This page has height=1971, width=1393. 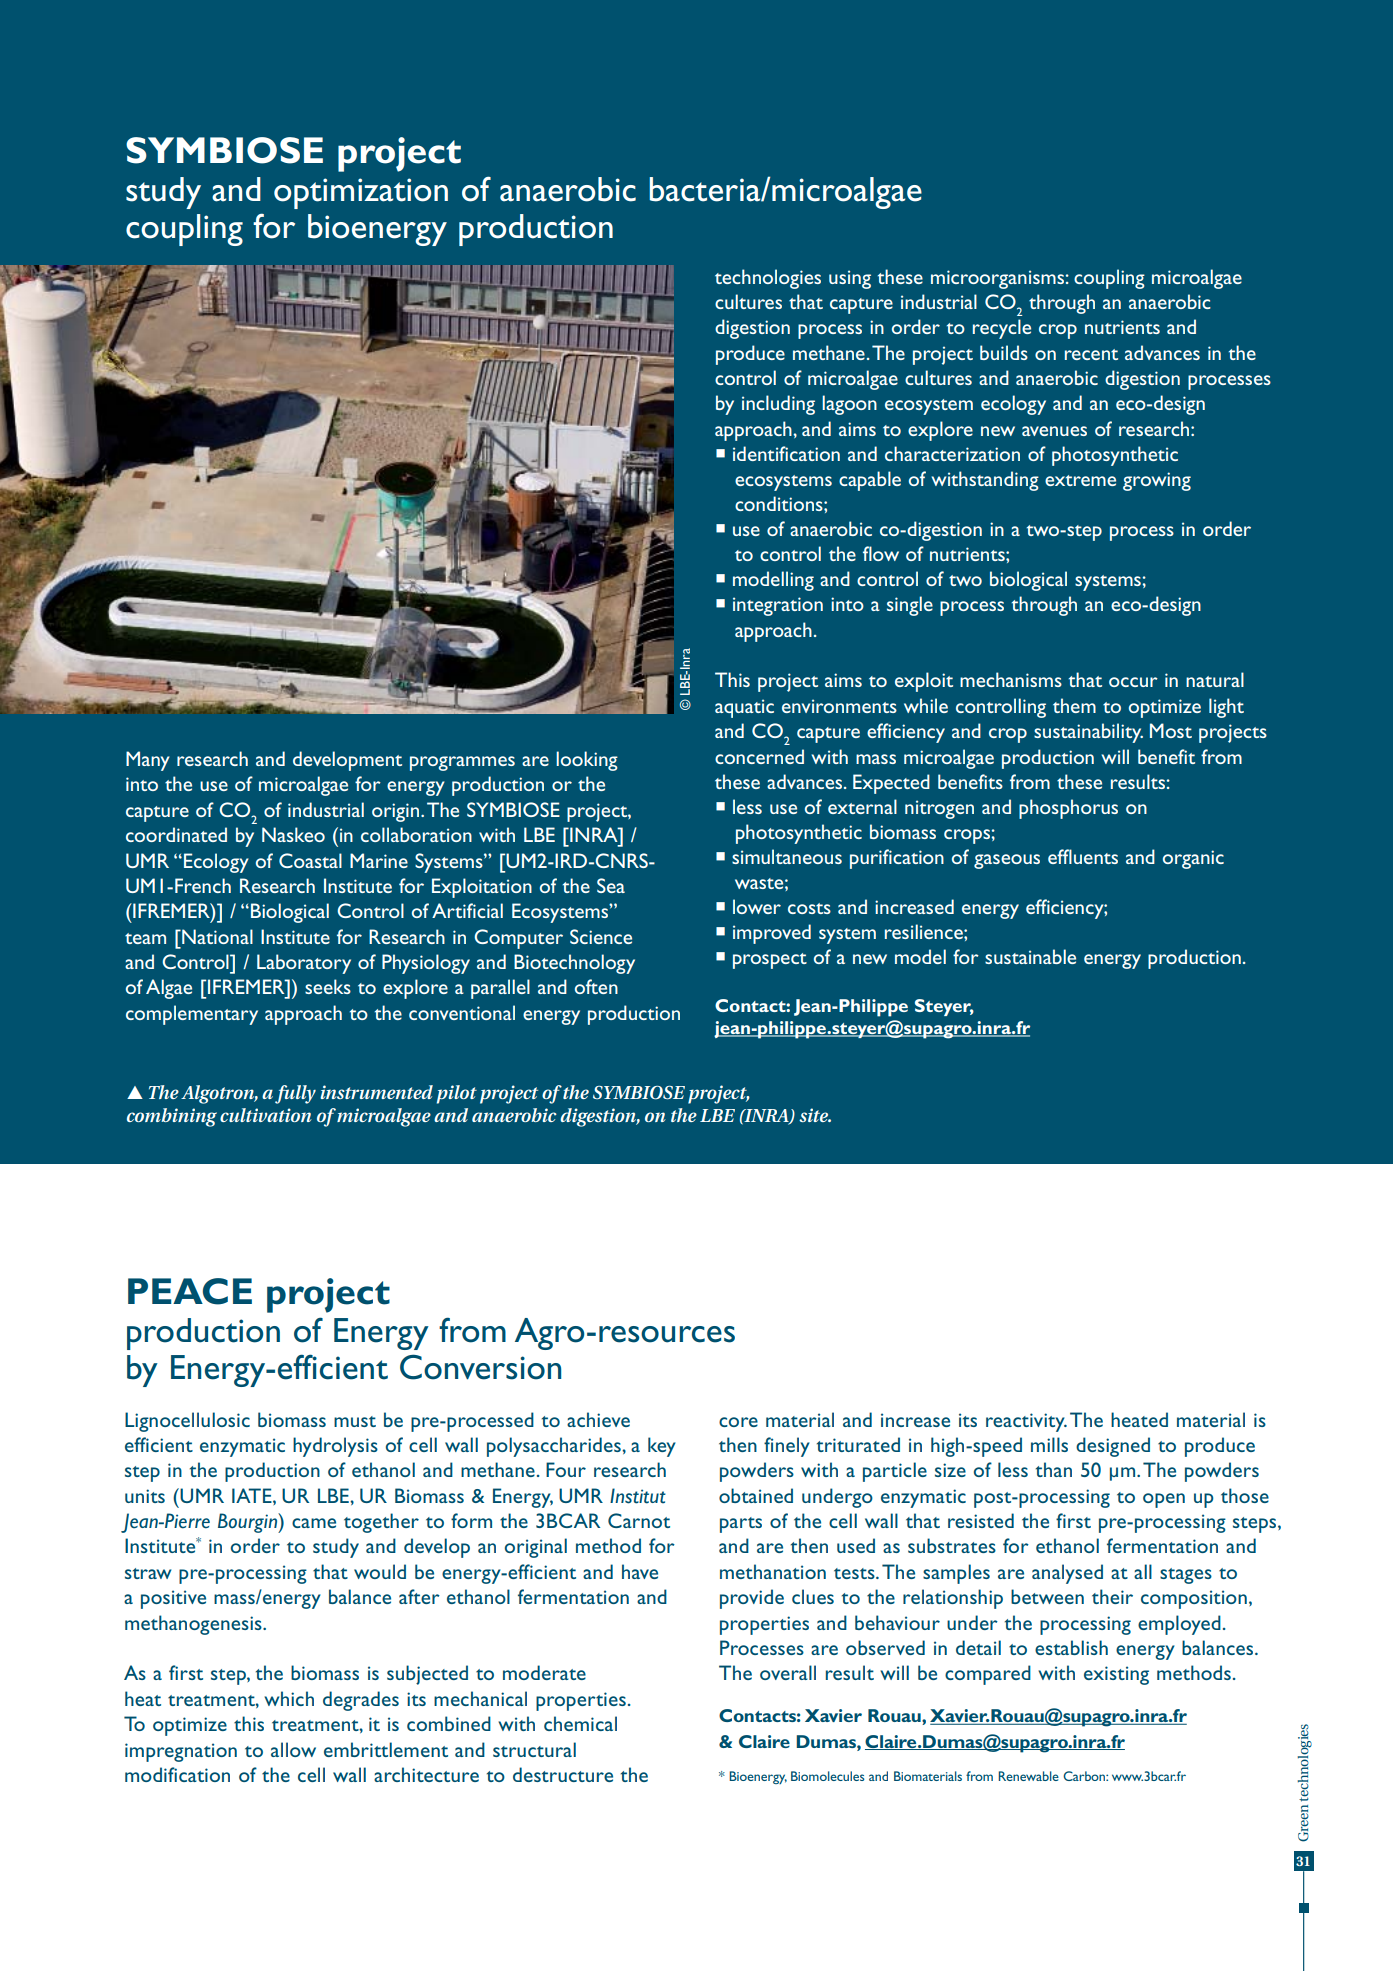 What do you see at coordinates (1091, 354) in the page?
I see `recent` at bounding box center [1091, 354].
